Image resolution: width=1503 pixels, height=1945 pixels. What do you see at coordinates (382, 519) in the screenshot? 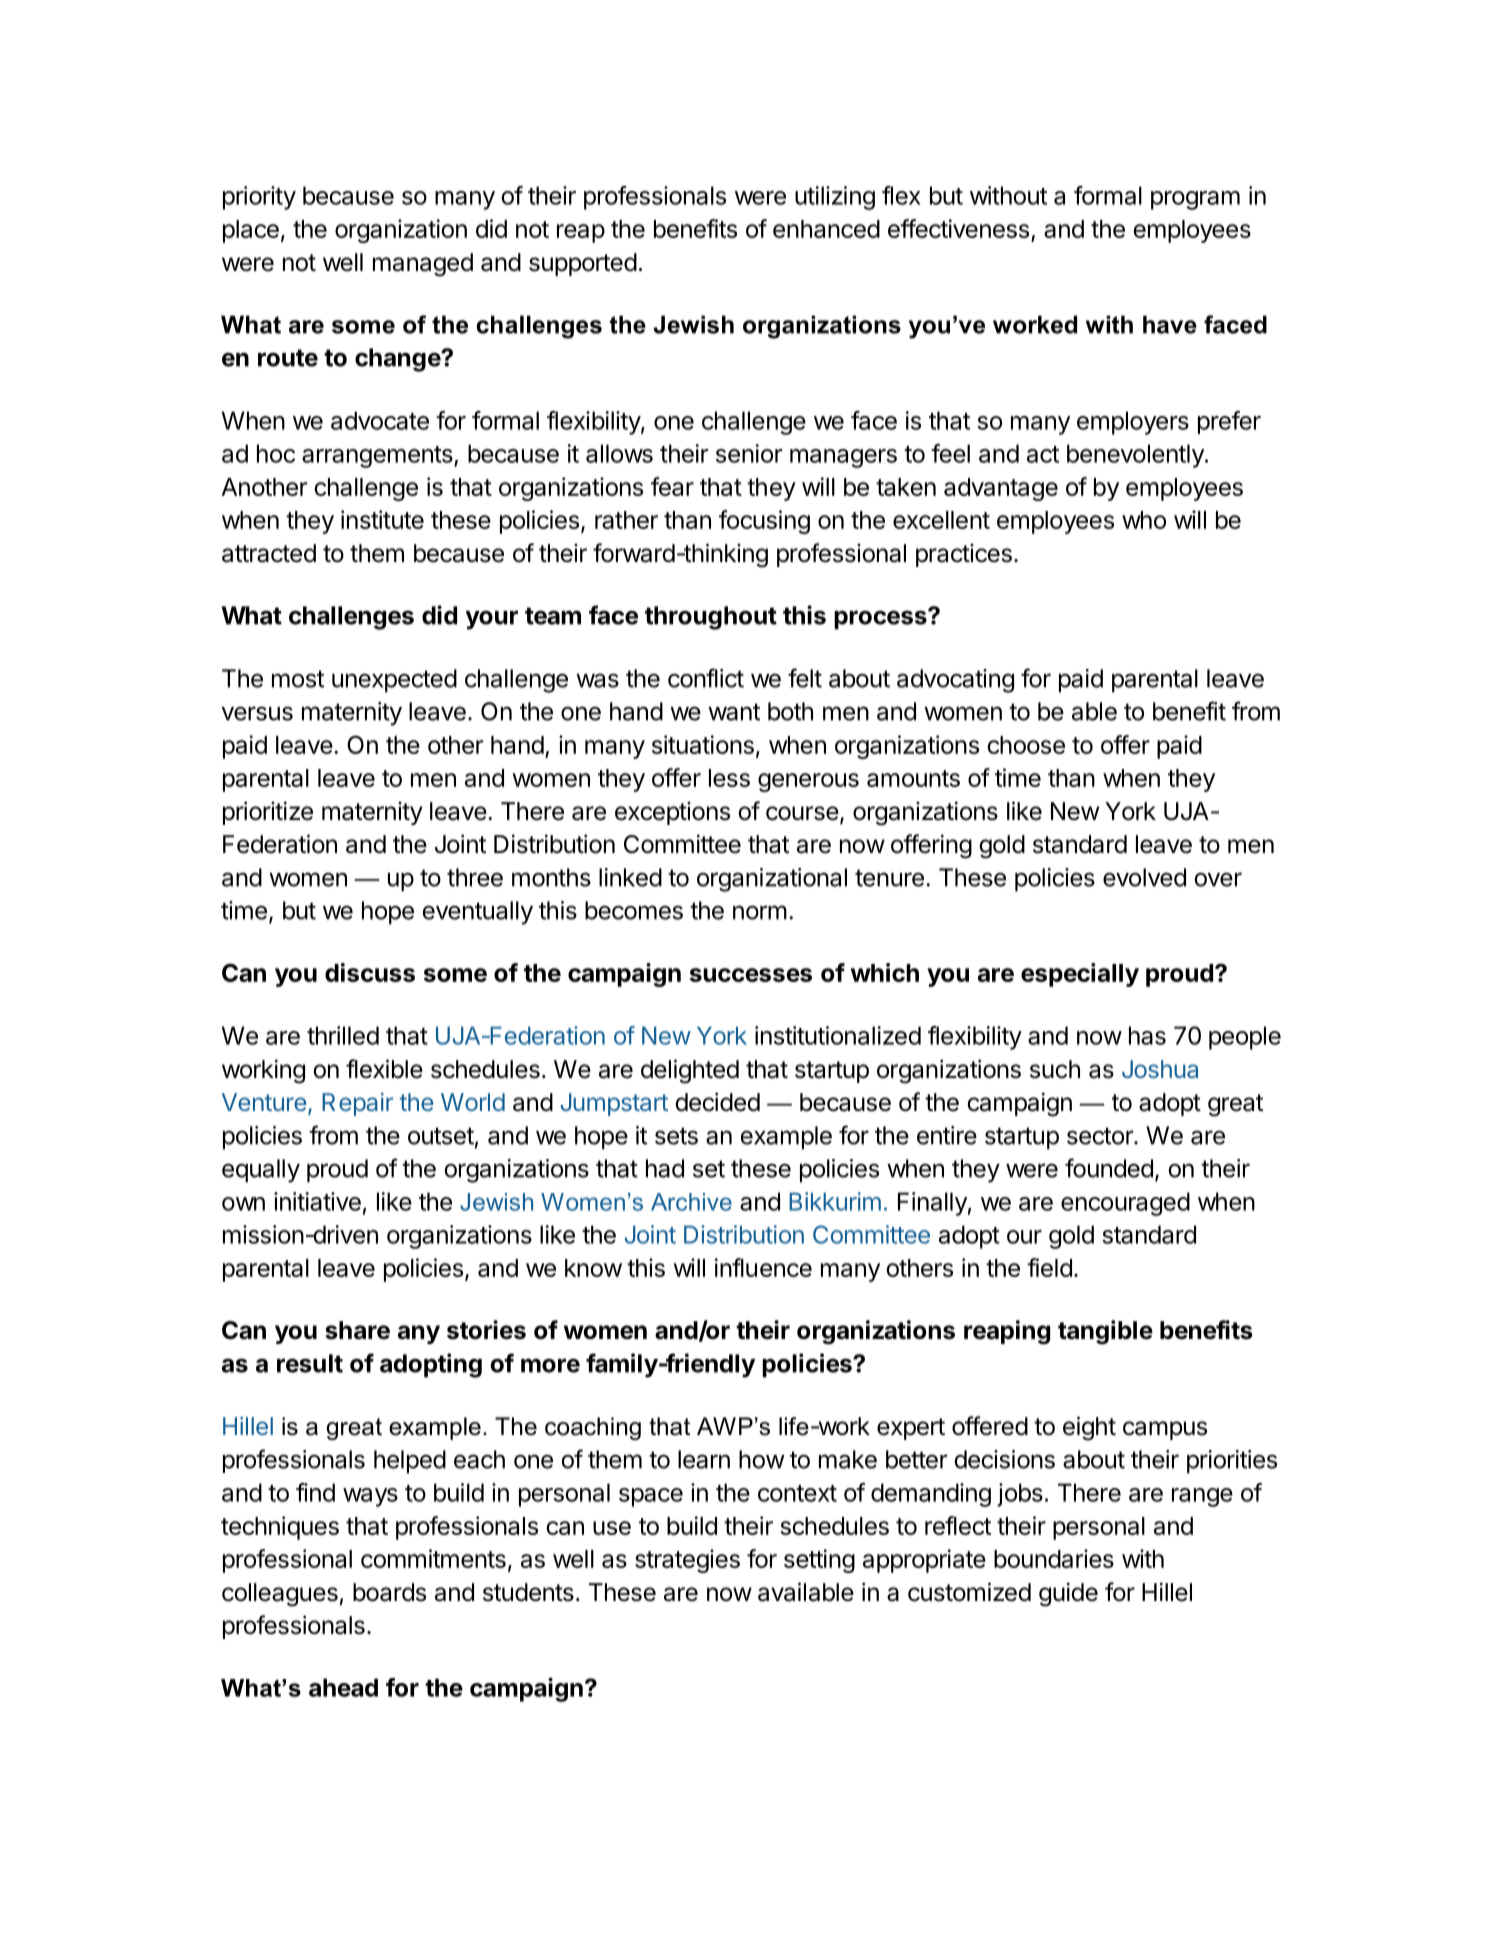
I see `institute` at bounding box center [382, 519].
